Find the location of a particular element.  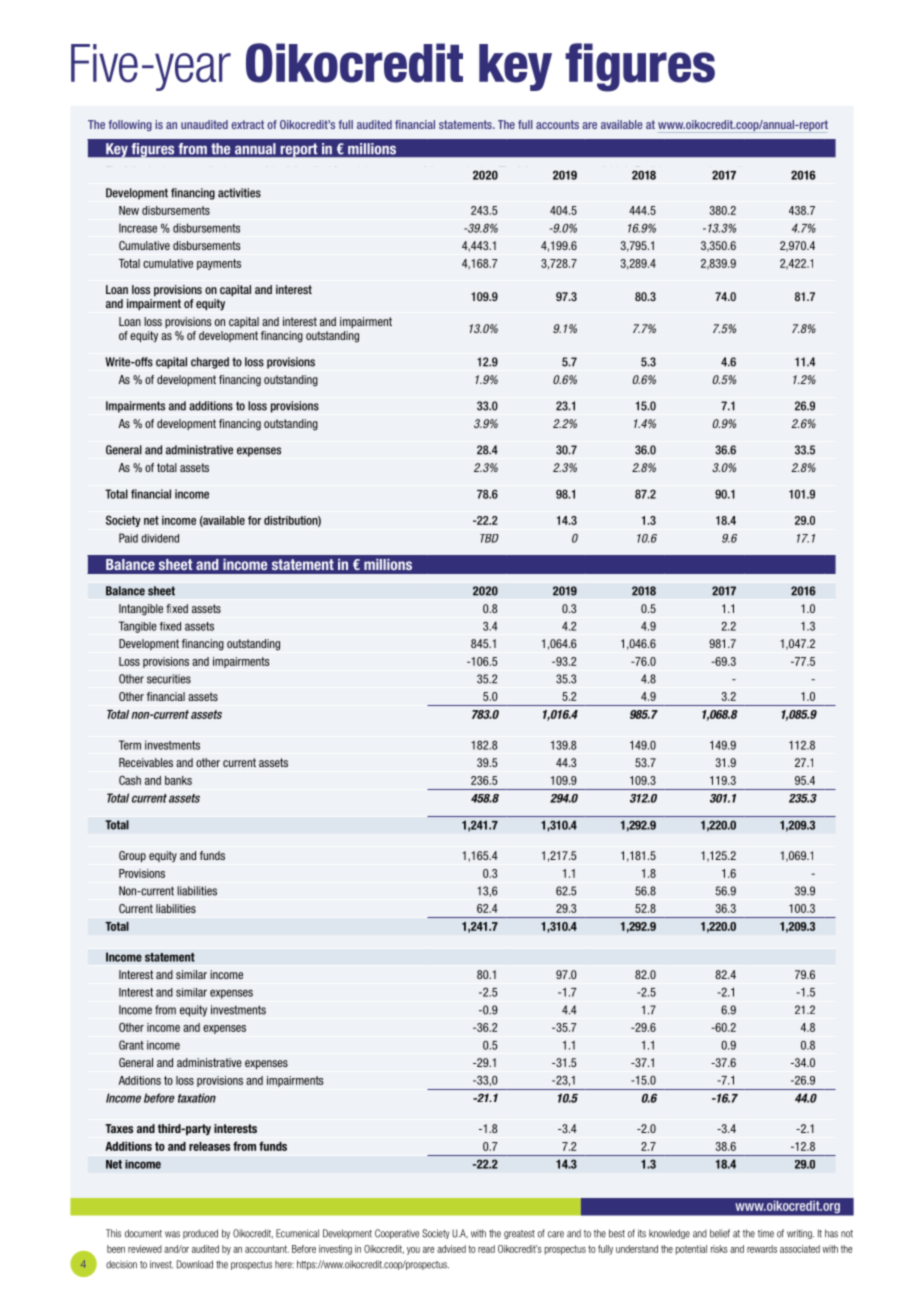

time is located at coordinates (766, 1233).
